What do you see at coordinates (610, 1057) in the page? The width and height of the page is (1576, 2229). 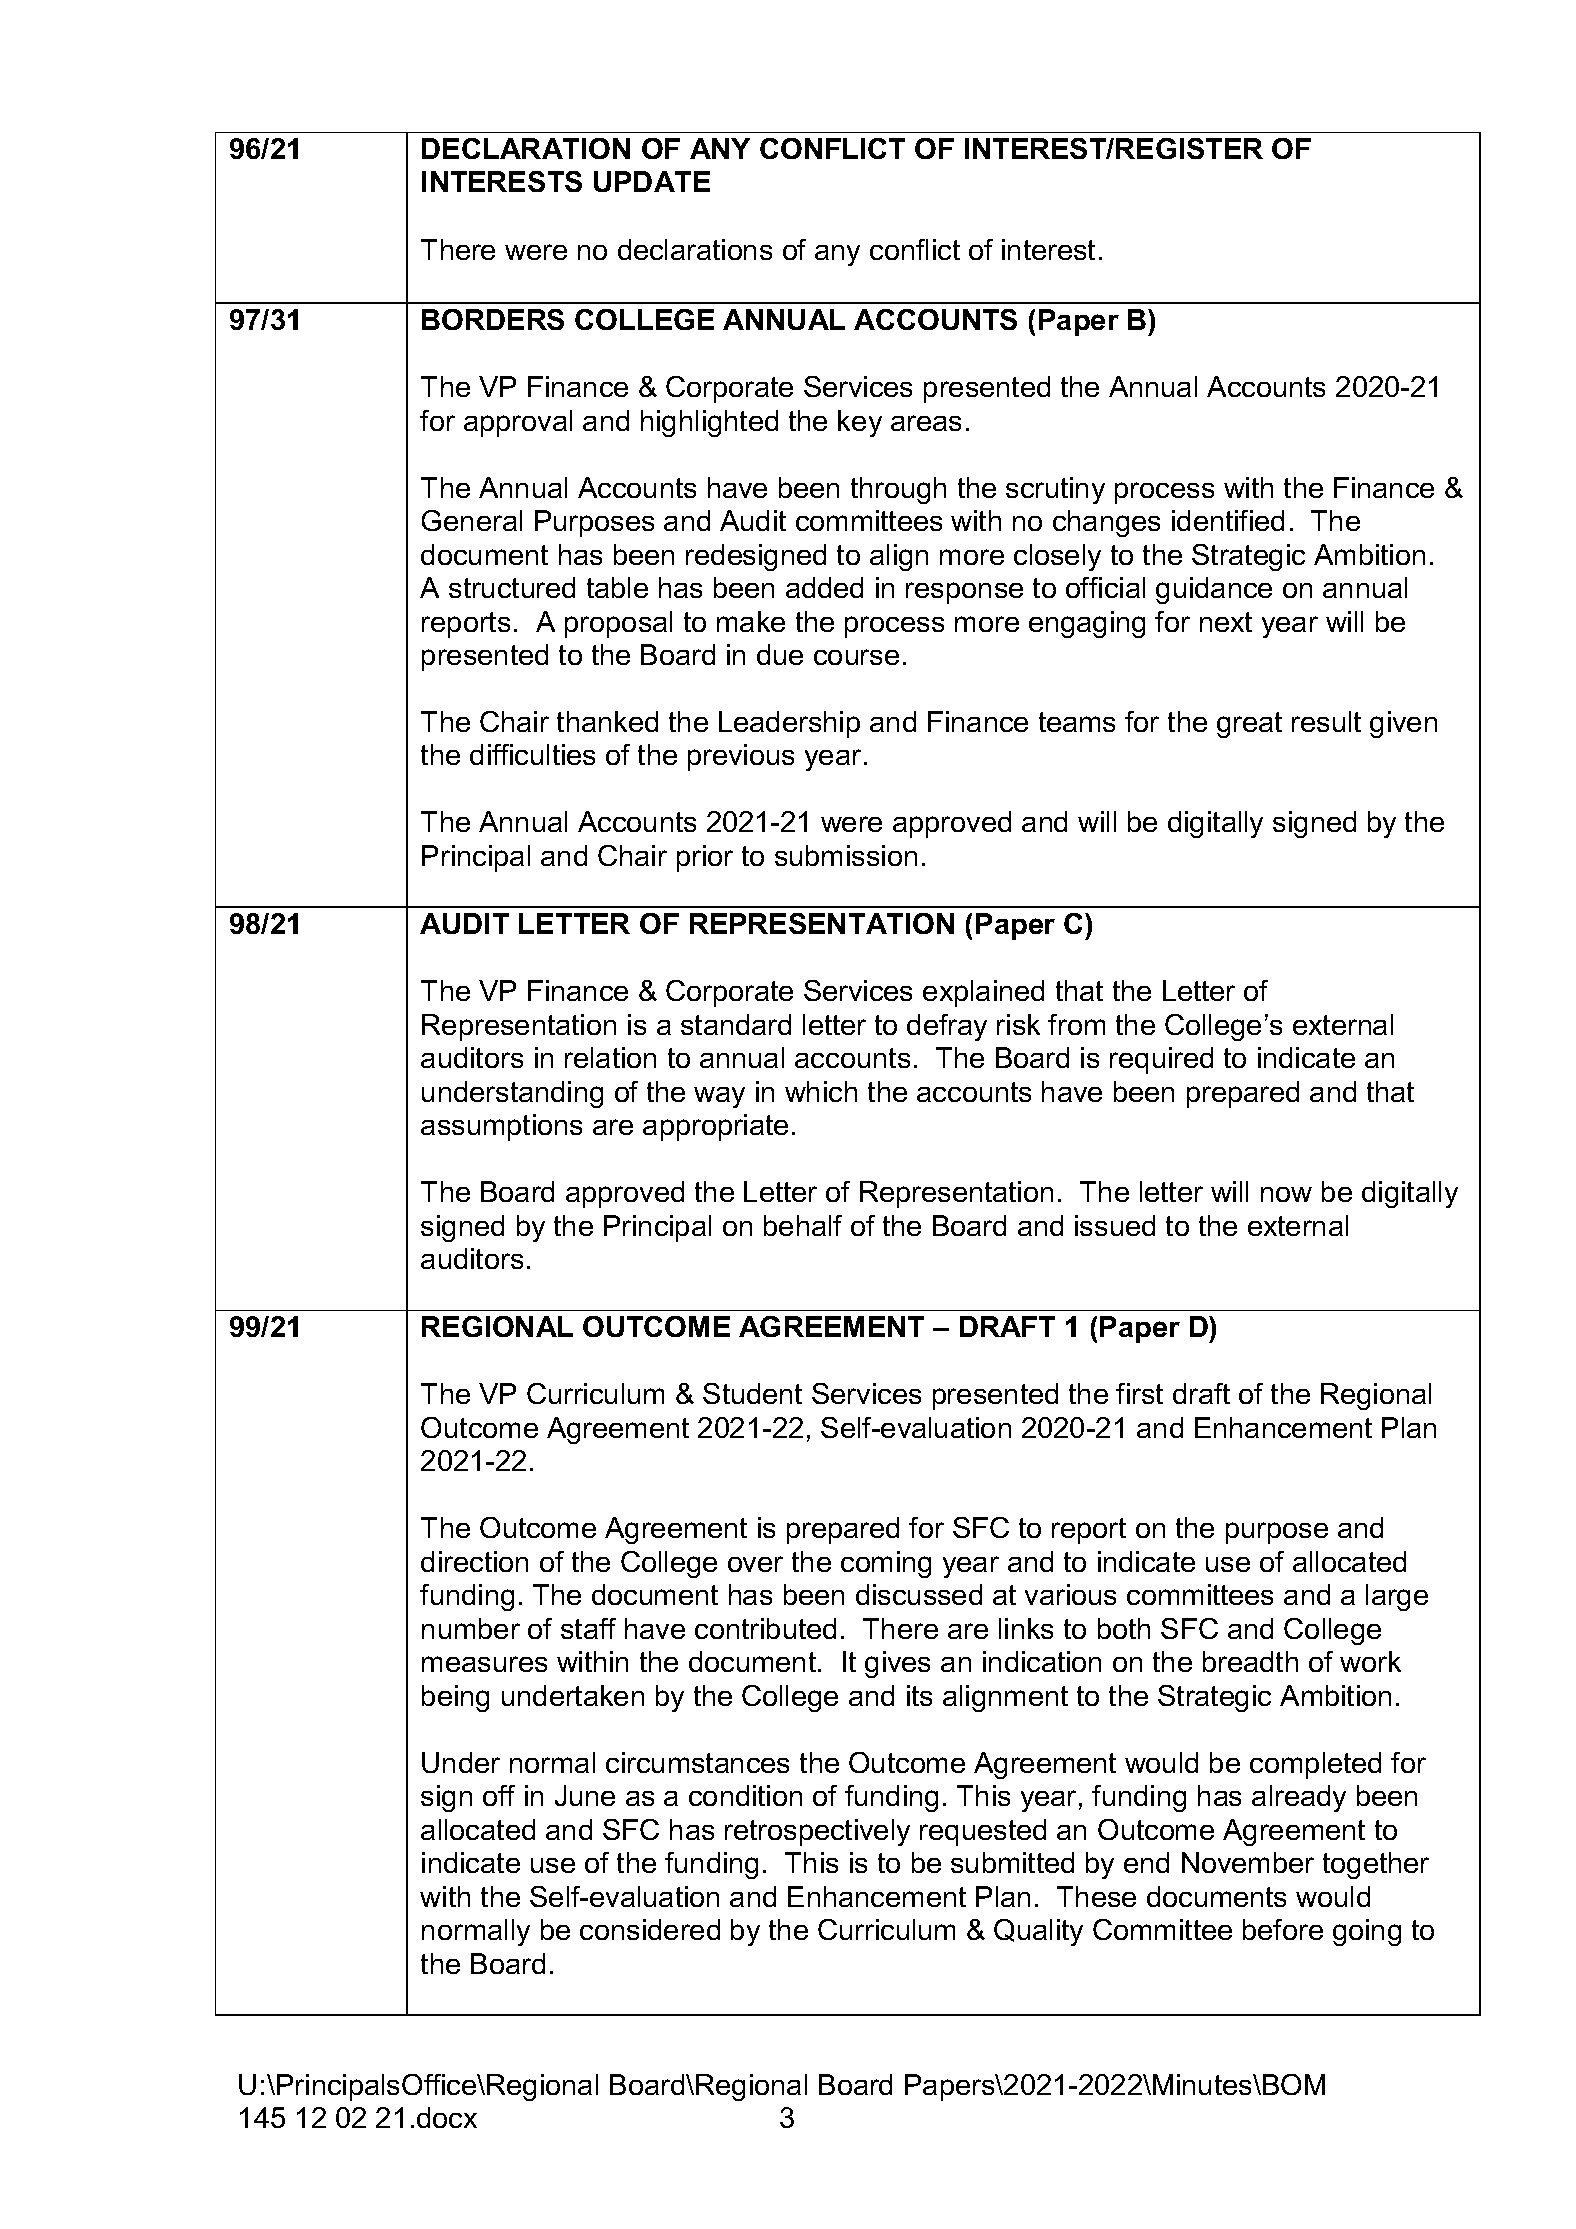 I see `relation` at bounding box center [610, 1057].
